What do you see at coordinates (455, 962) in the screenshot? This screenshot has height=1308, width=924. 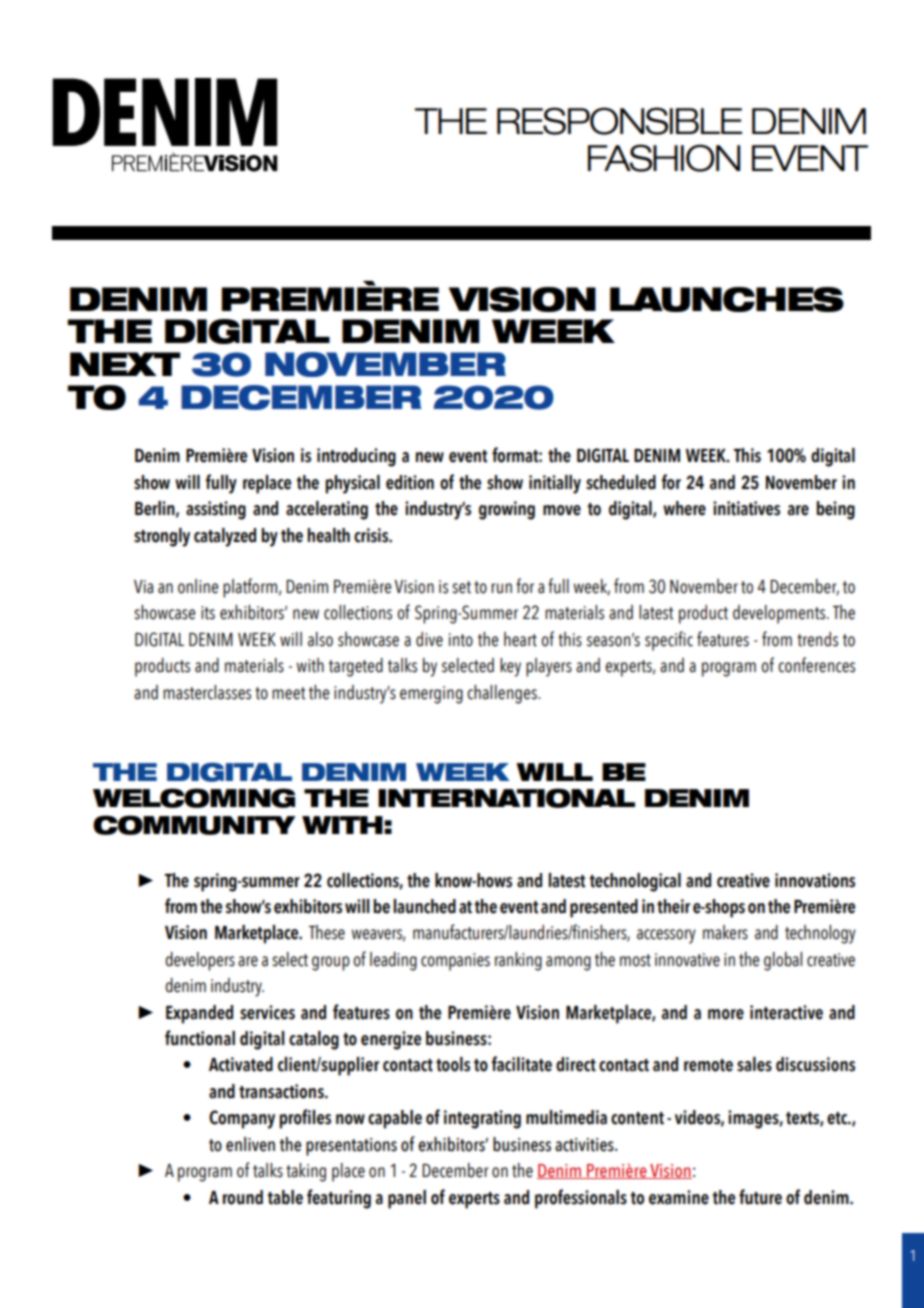 I see `companies` at bounding box center [455, 962].
